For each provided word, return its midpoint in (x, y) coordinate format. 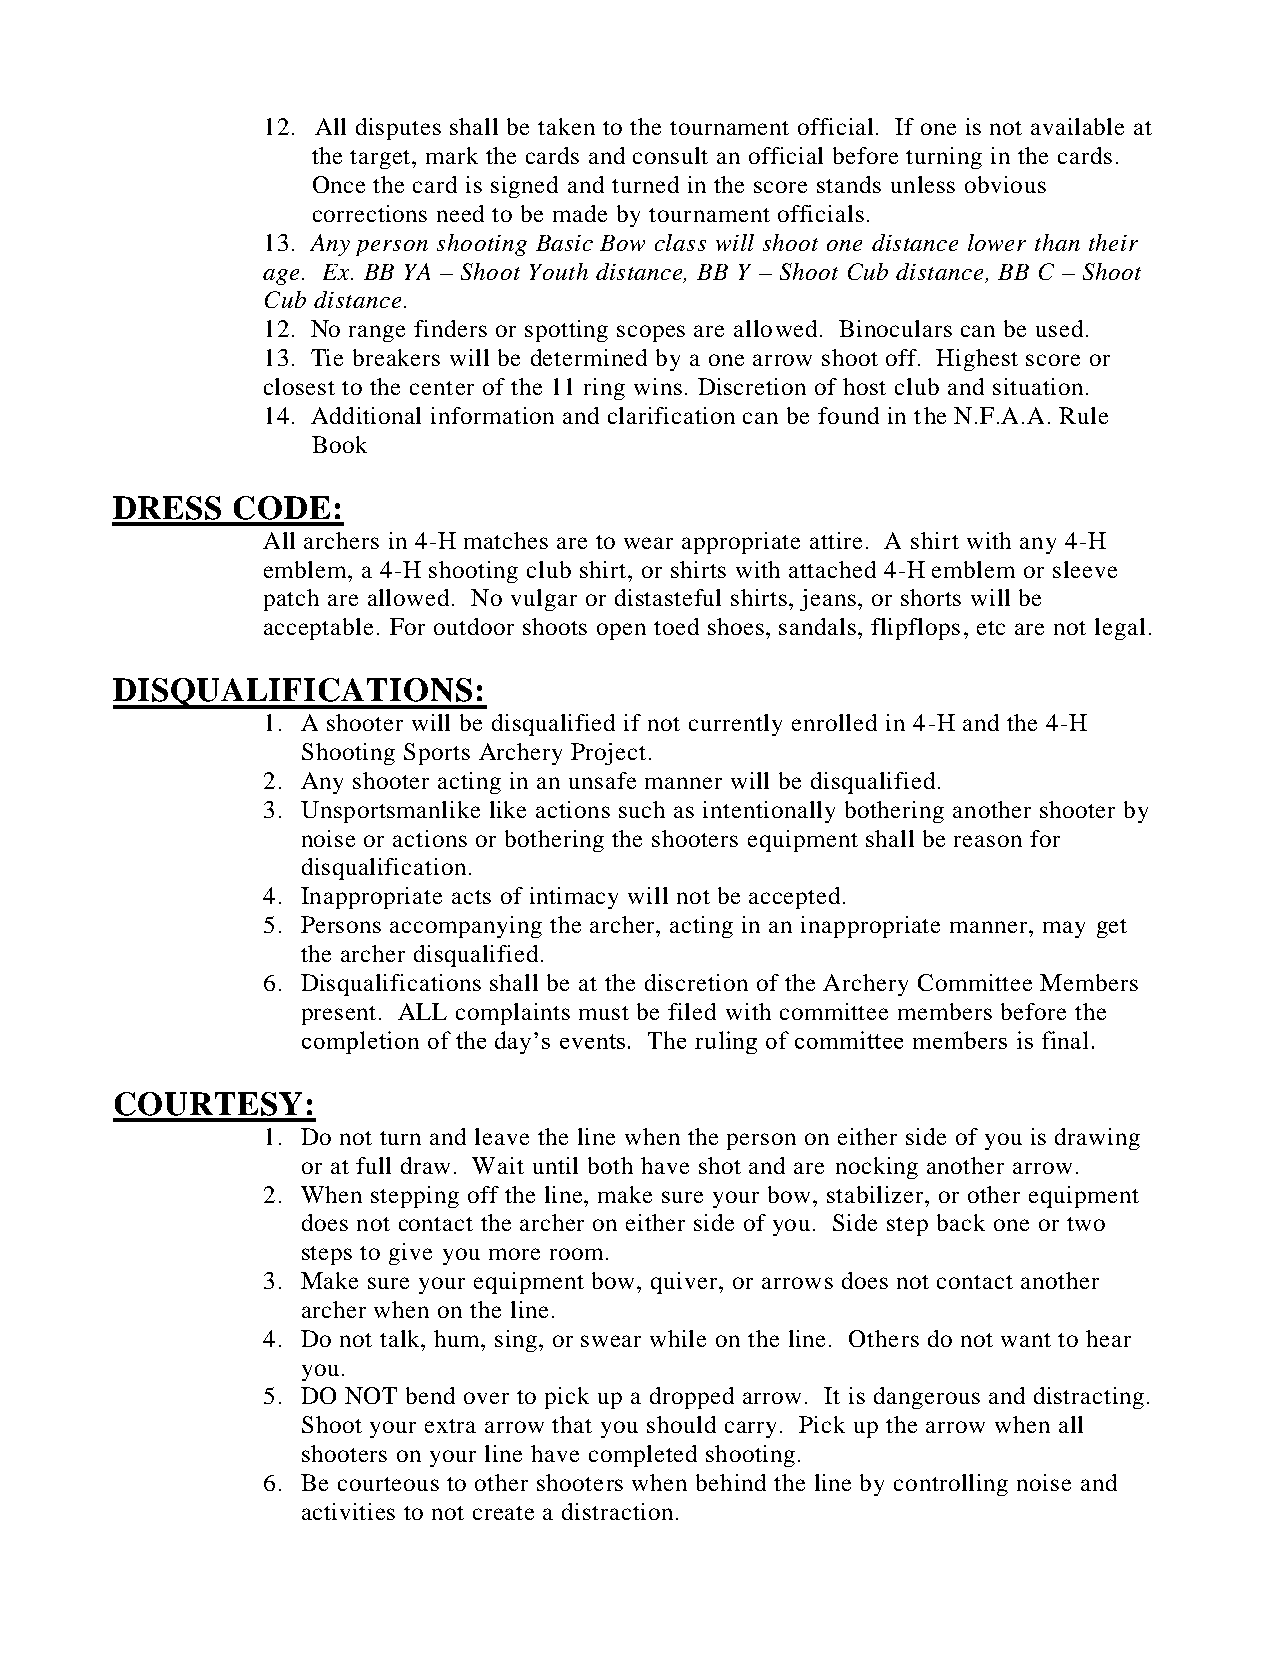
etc (991, 628)
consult (670, 155)
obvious (1005, 184)
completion (360, 1042)
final (1065, 1040)
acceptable (318, 629)
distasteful (668, 597)
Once (339, 184)
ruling (726, 1042)
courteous (388, 1484)
